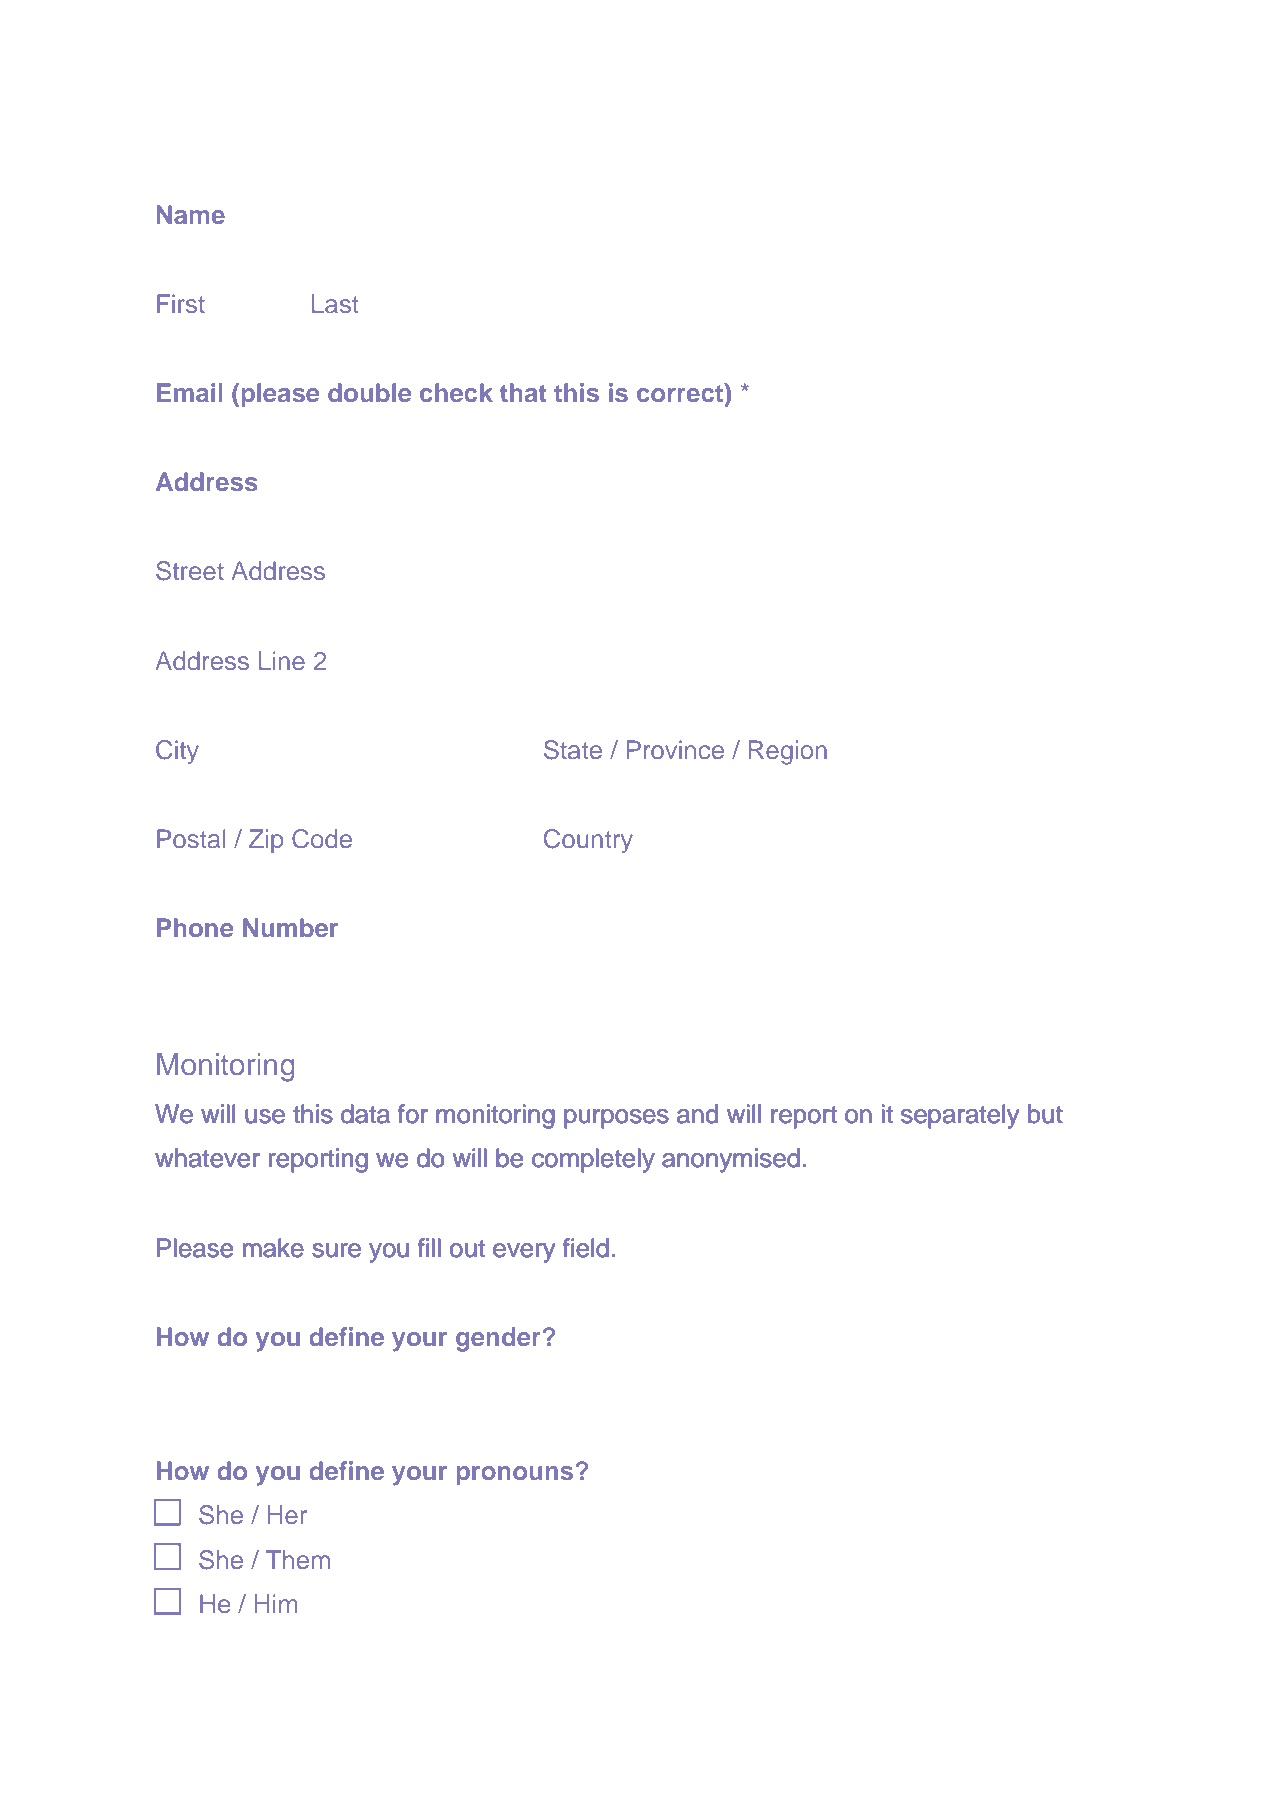  I want to click on Region, so click(788, 752).
